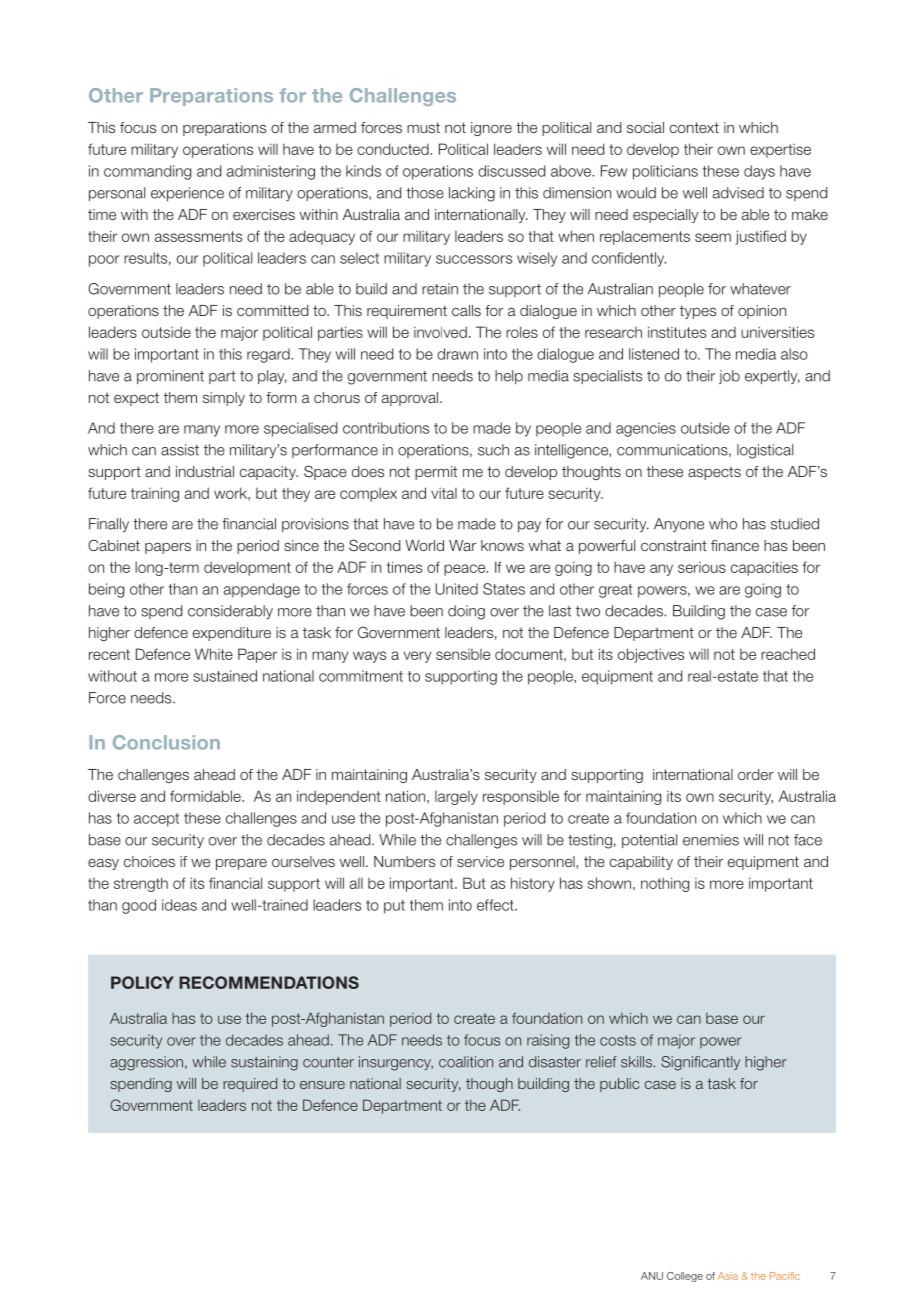 The height and width of the document is (1308, 924). What do you see at coordinates (225, 676) in the document?
I see `sustained` at bounding box center [225, 676].
